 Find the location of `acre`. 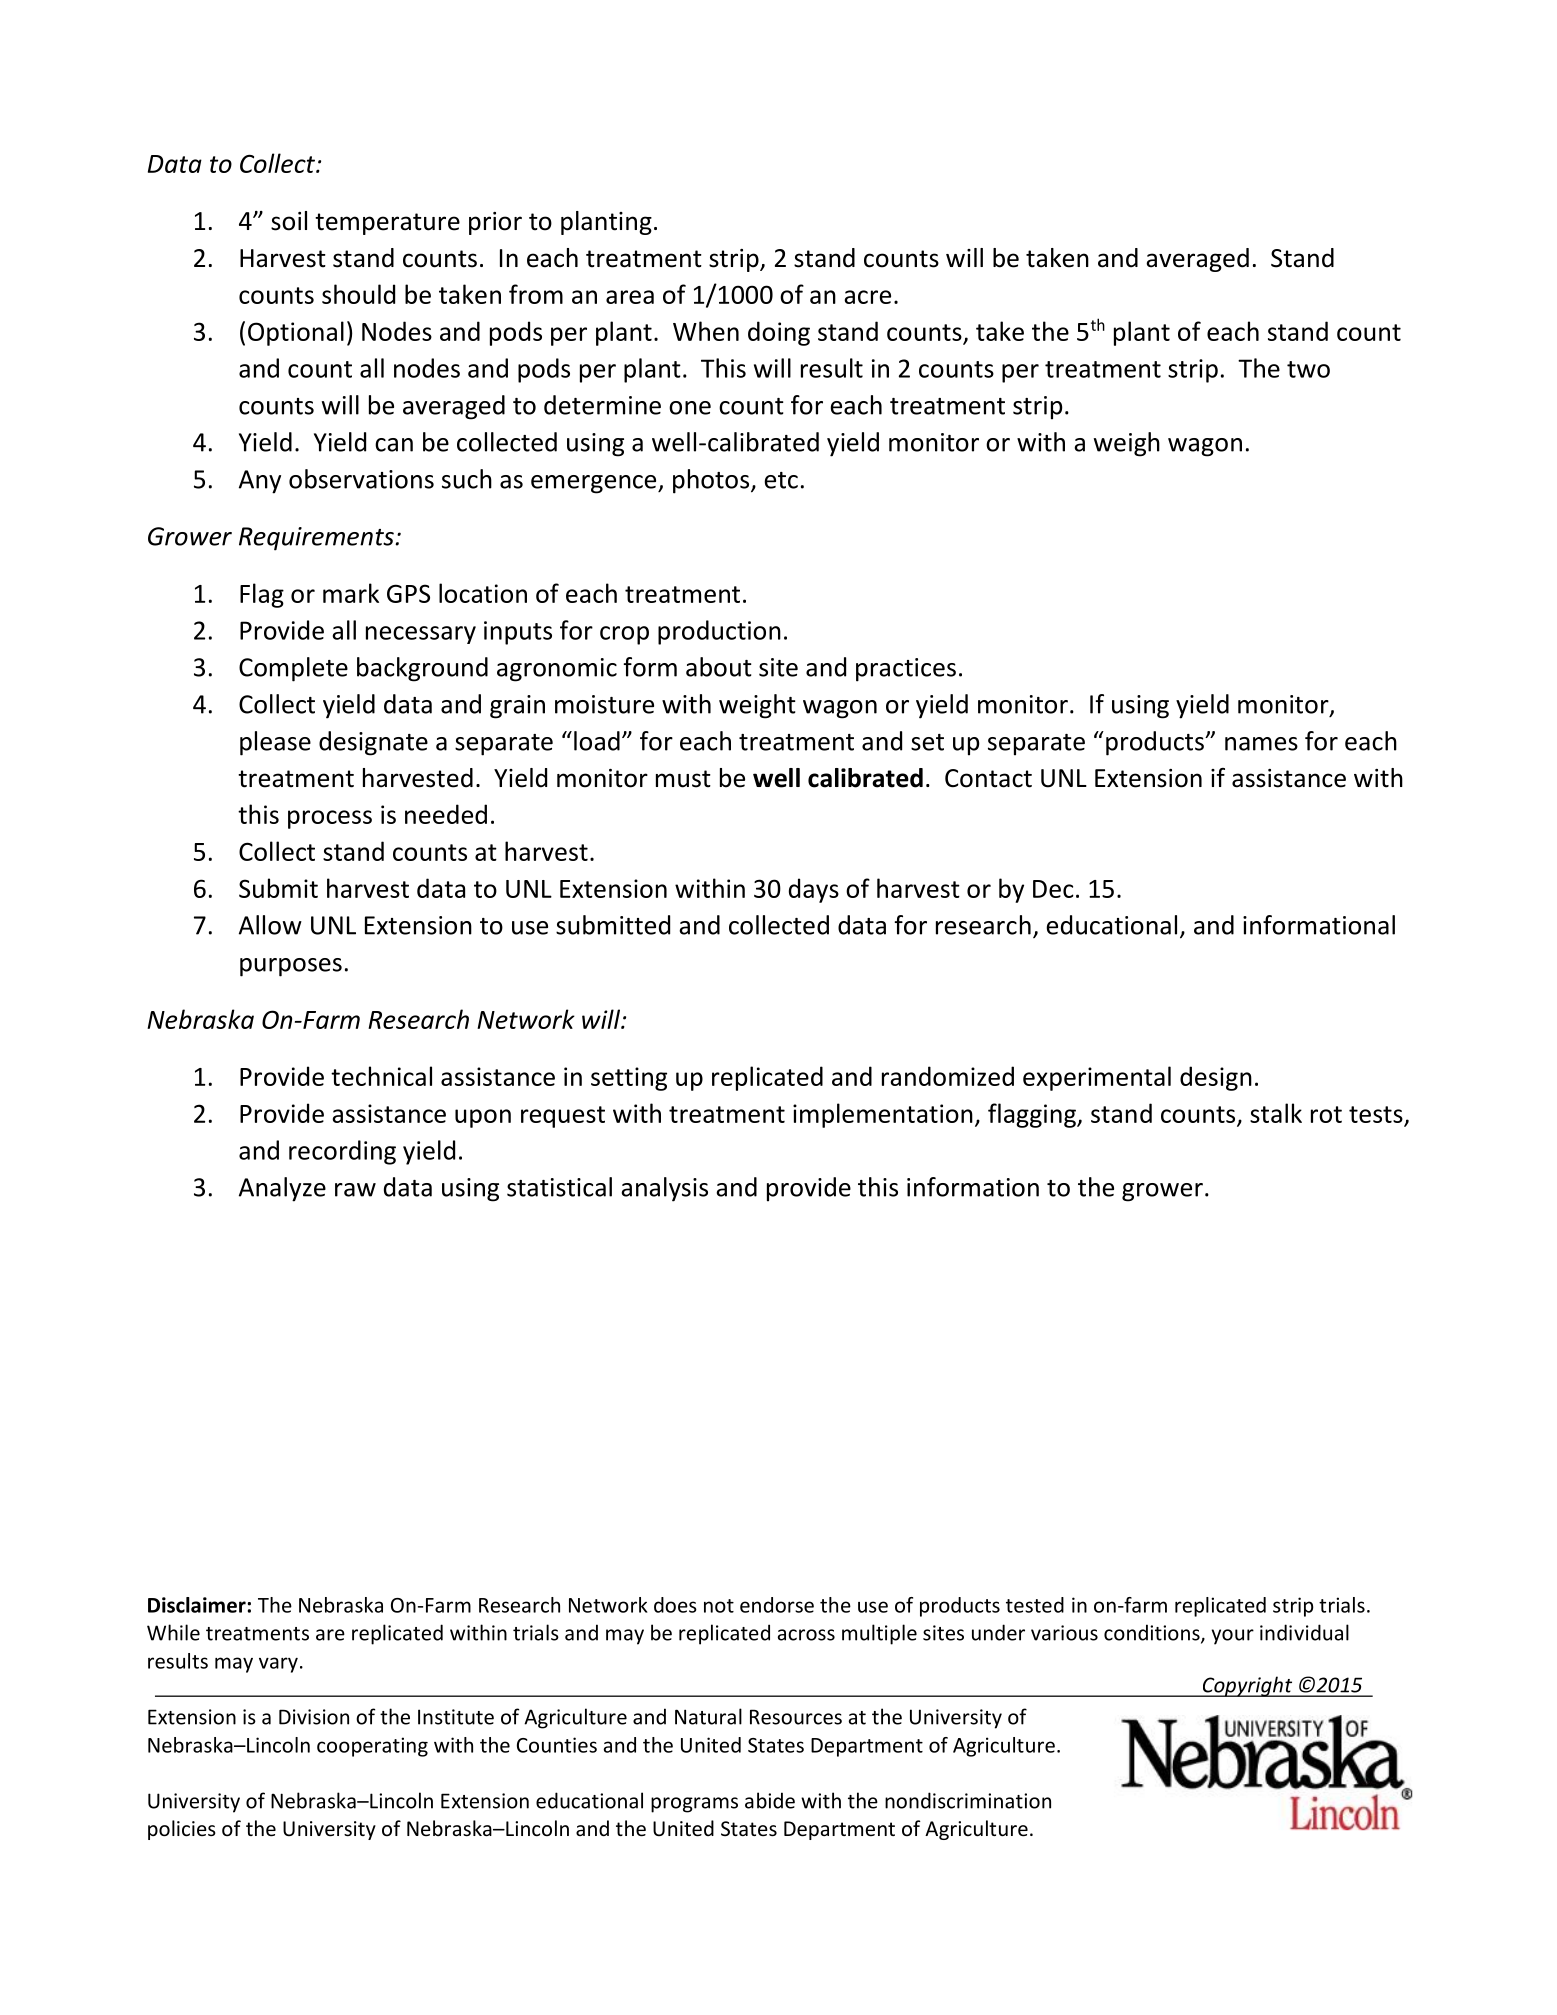

acre is located at coordinates (867, 297).
